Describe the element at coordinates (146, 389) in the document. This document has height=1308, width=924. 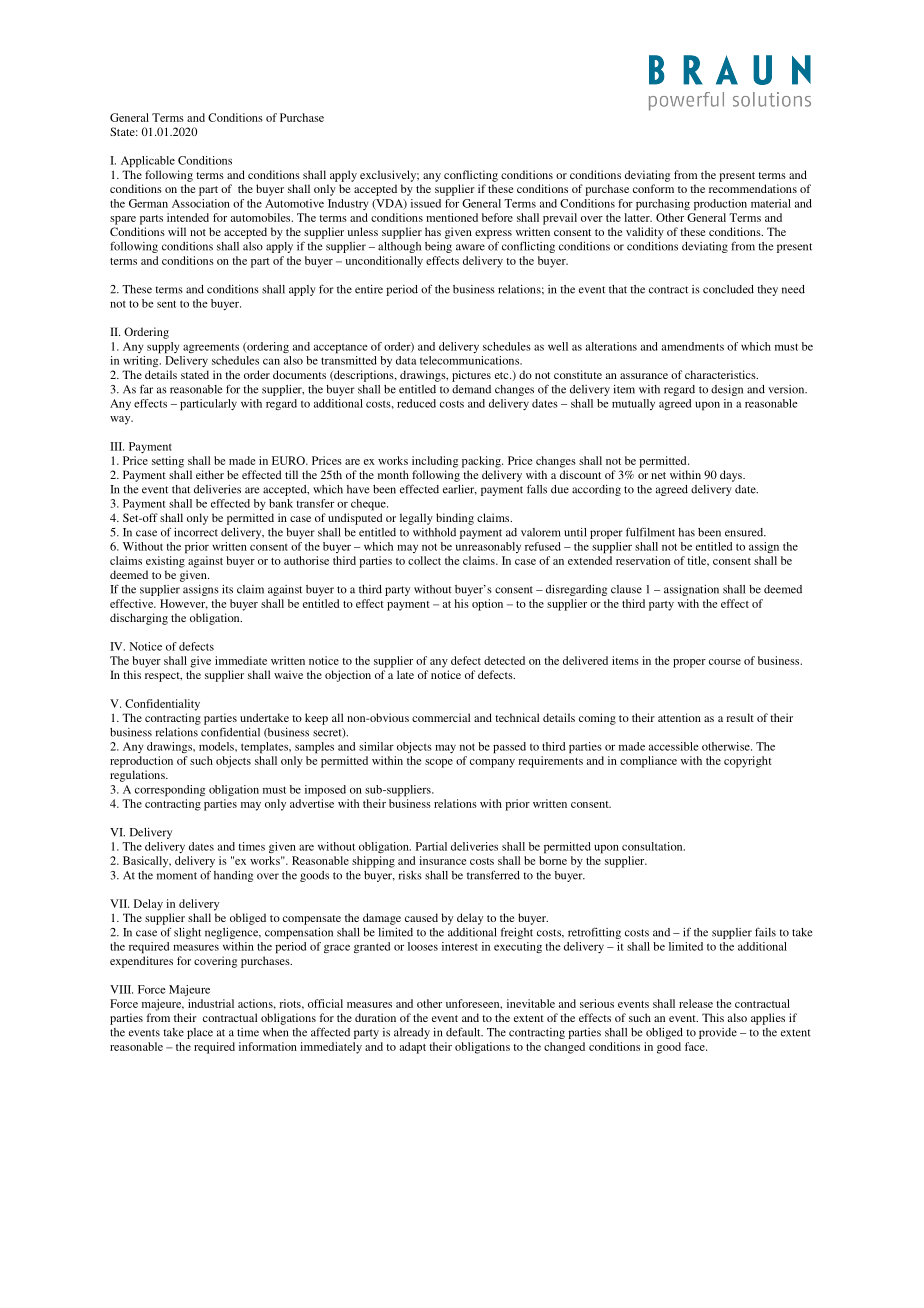
I see `far` at that location.
